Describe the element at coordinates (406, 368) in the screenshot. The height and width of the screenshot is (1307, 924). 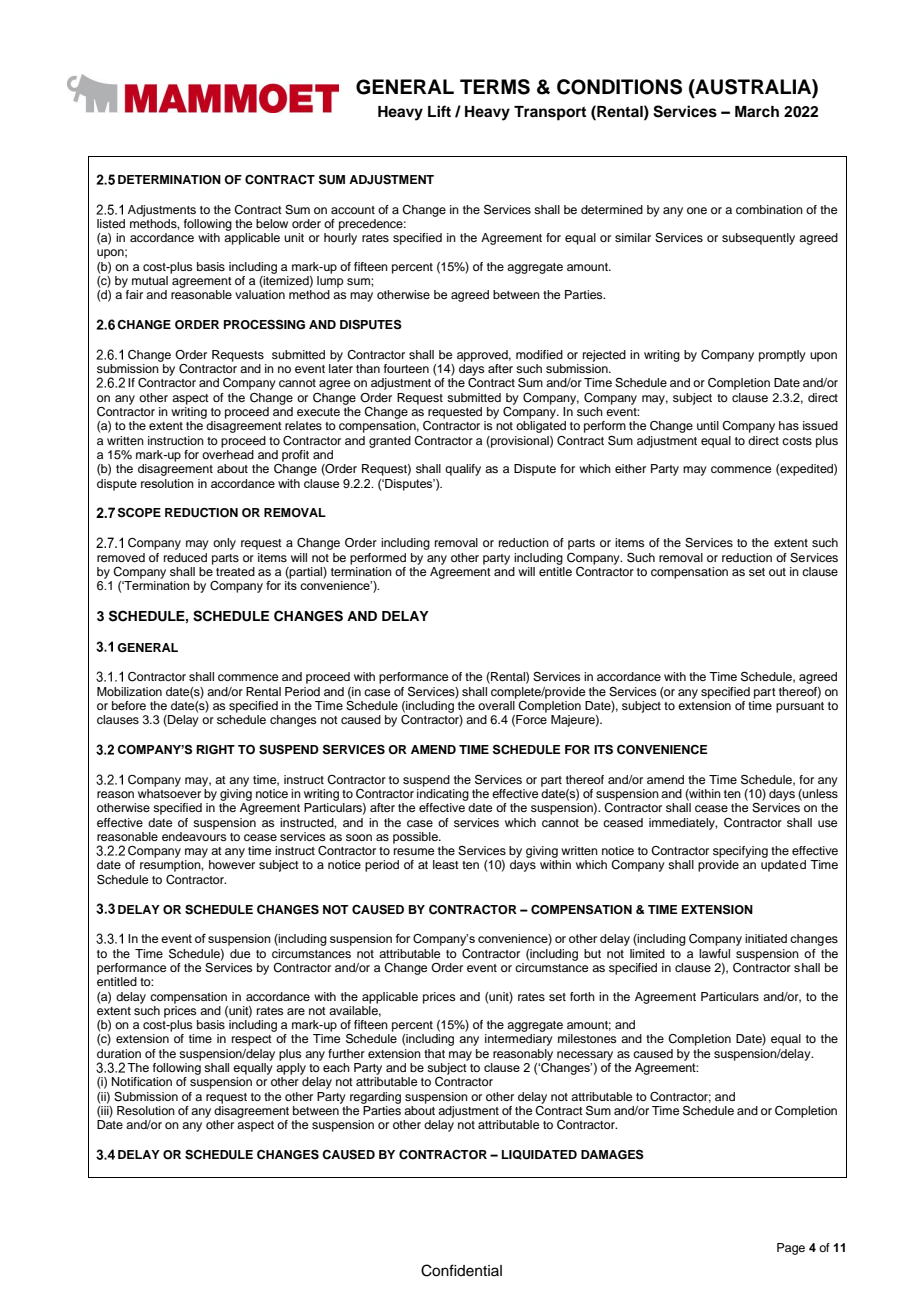
I see `fourteen` at that location.
